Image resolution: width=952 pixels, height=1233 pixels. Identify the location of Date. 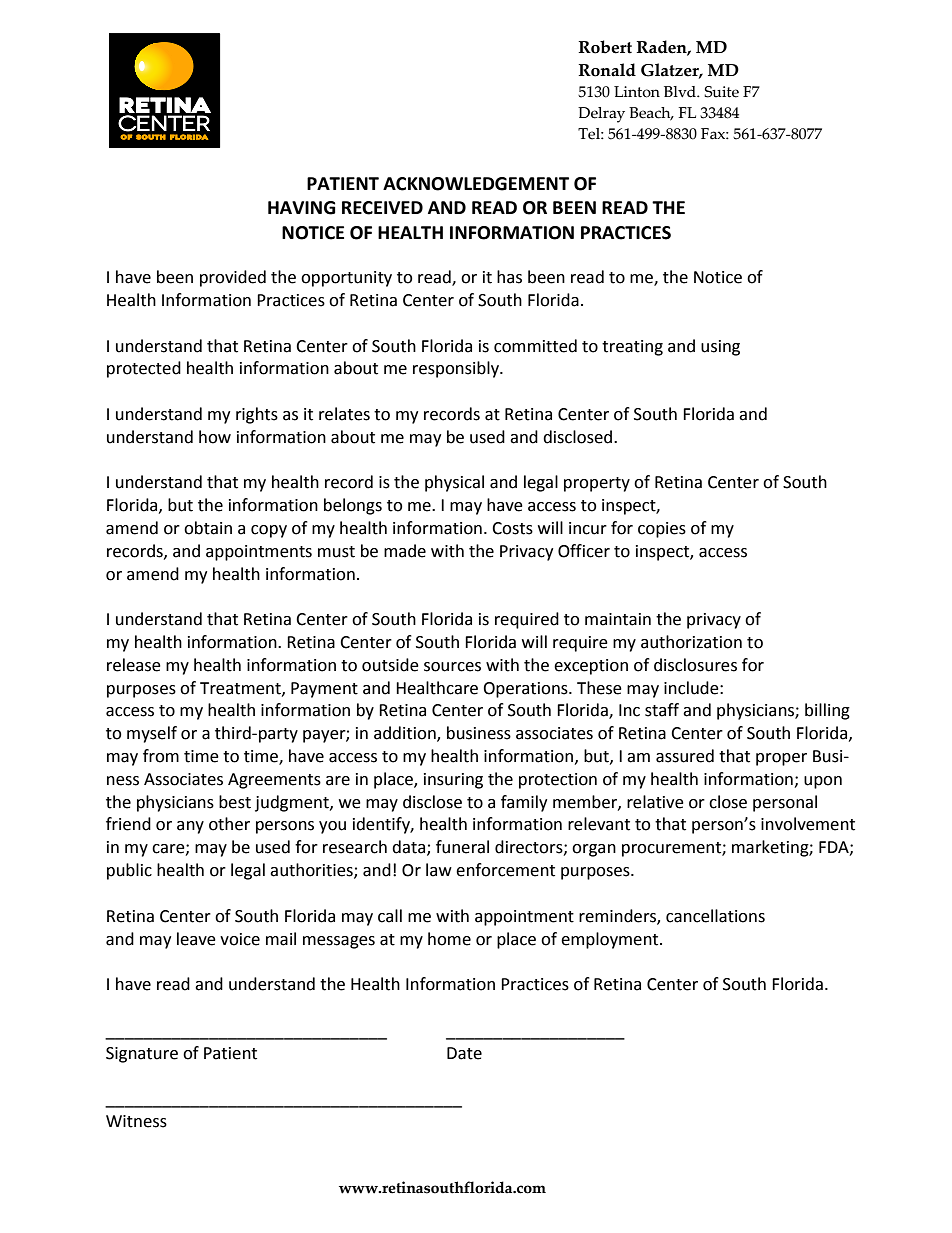
(464, 1053).
